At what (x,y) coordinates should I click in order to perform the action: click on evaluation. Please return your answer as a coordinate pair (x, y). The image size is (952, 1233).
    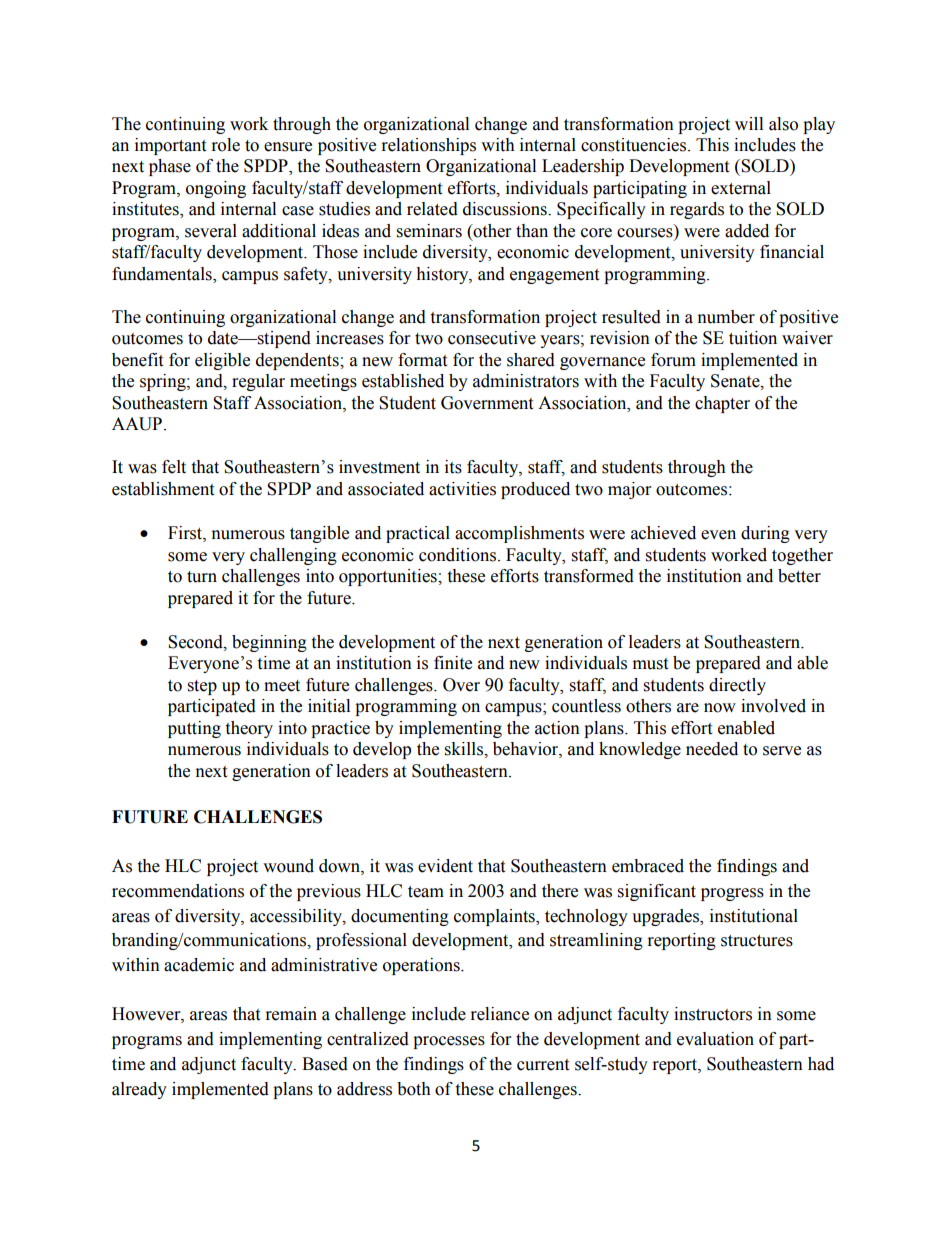
    Looking at the image, I should click on (715, 1039).
